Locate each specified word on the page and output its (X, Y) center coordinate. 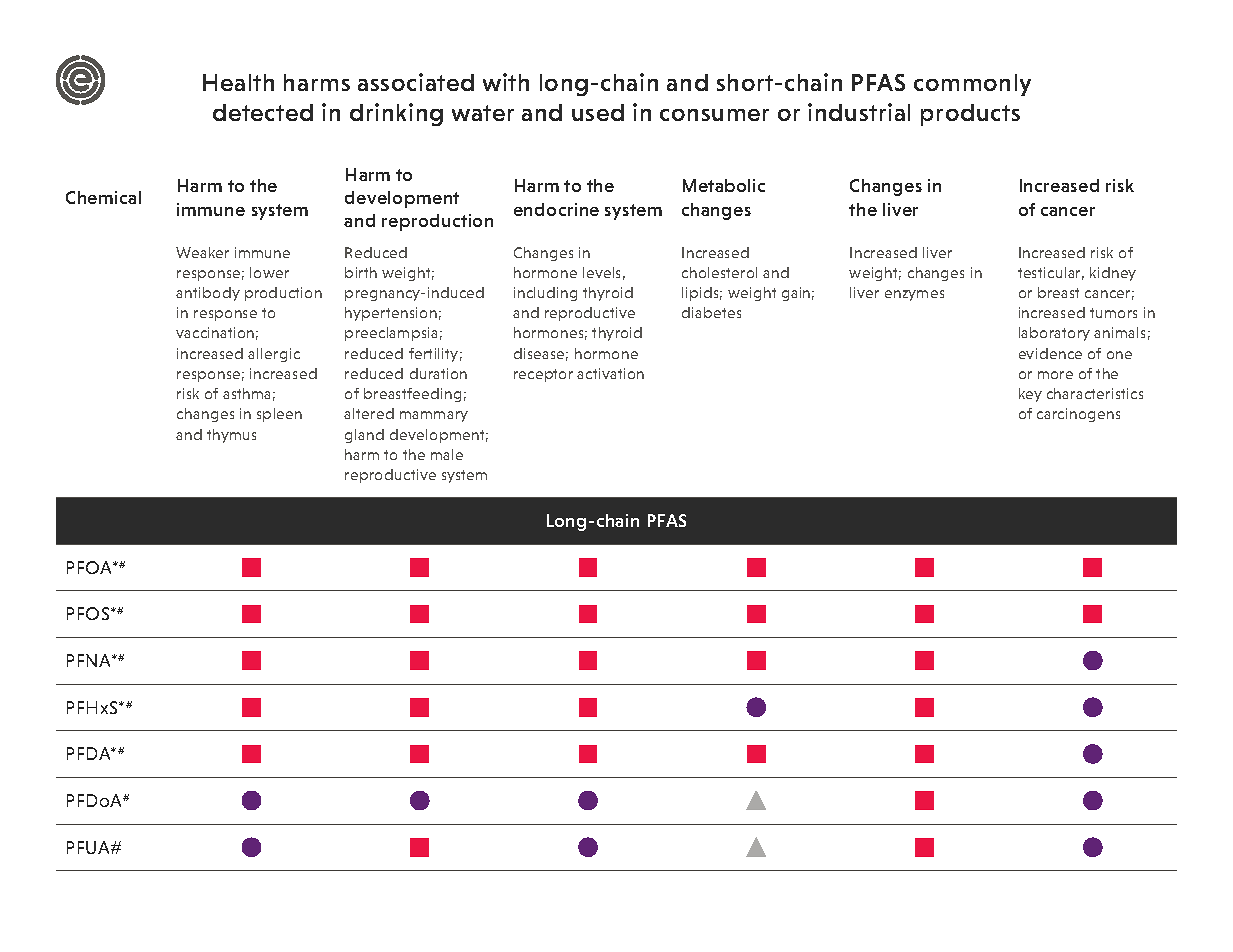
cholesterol (719, 272)
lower (269, 272)
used (598, 112)
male (447, 454)
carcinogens (1078, 415)
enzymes (914, 295)
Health (238, 82)
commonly (972, 85)
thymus (231, 436)
